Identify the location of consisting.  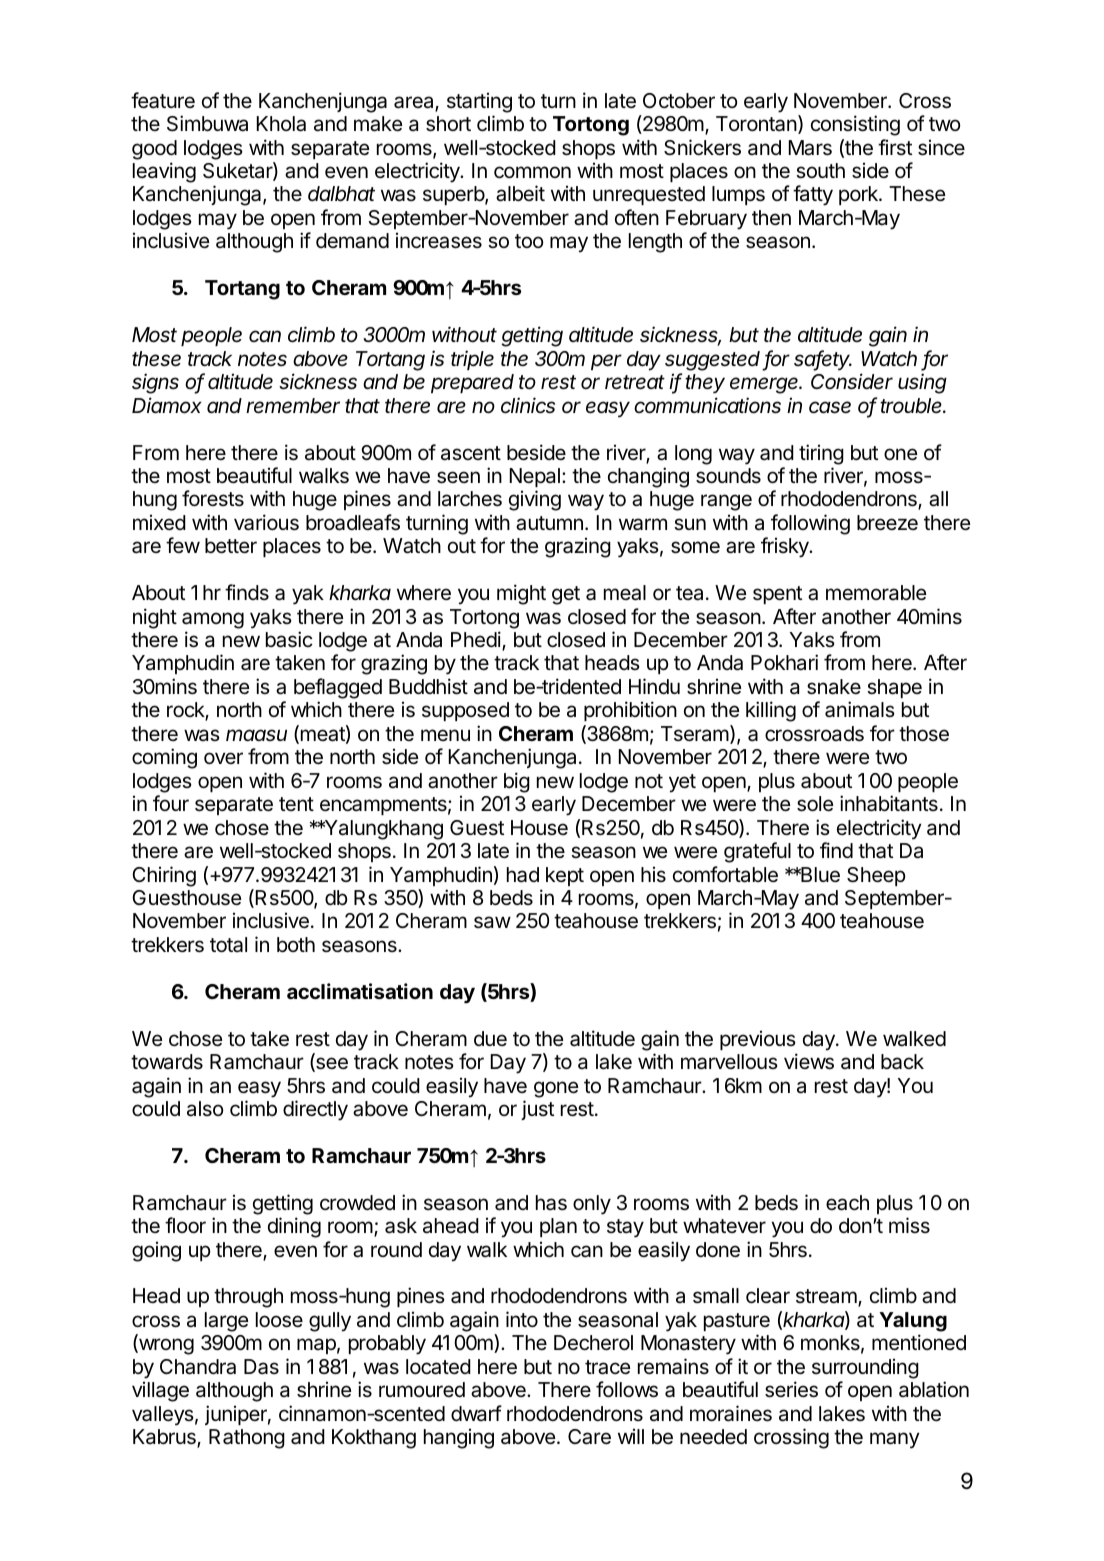
(855, 125).
